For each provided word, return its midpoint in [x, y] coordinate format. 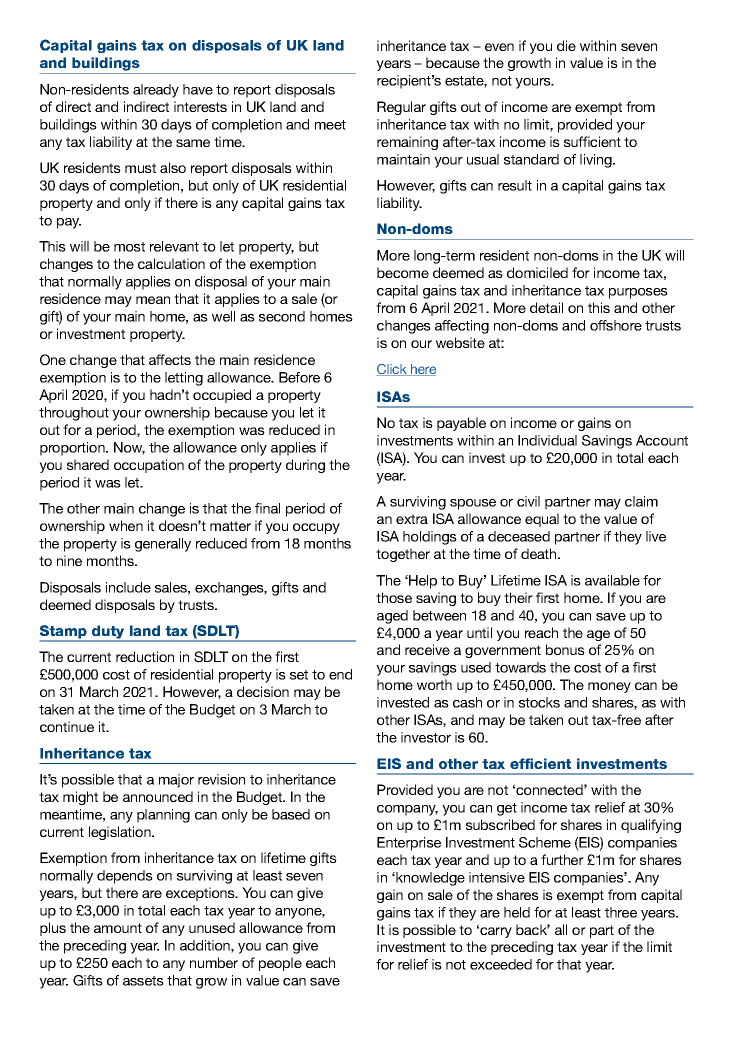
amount [118, 928]
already [156, 91]
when [126, 525]
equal [542, 520]
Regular [401, 108]
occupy [316, 528]
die [566, 45]
